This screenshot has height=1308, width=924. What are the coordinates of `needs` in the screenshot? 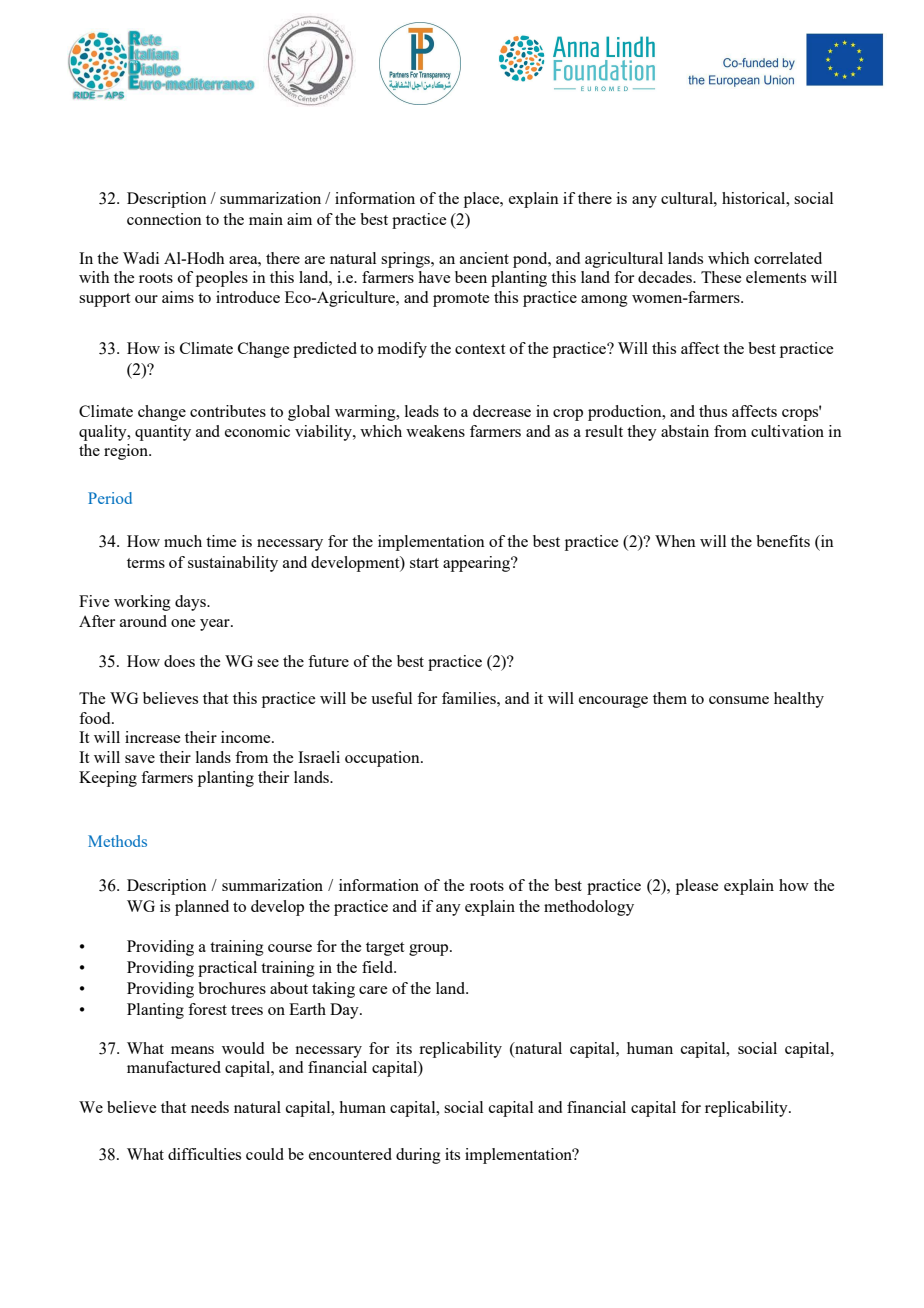 It's located at (210, 1107).
